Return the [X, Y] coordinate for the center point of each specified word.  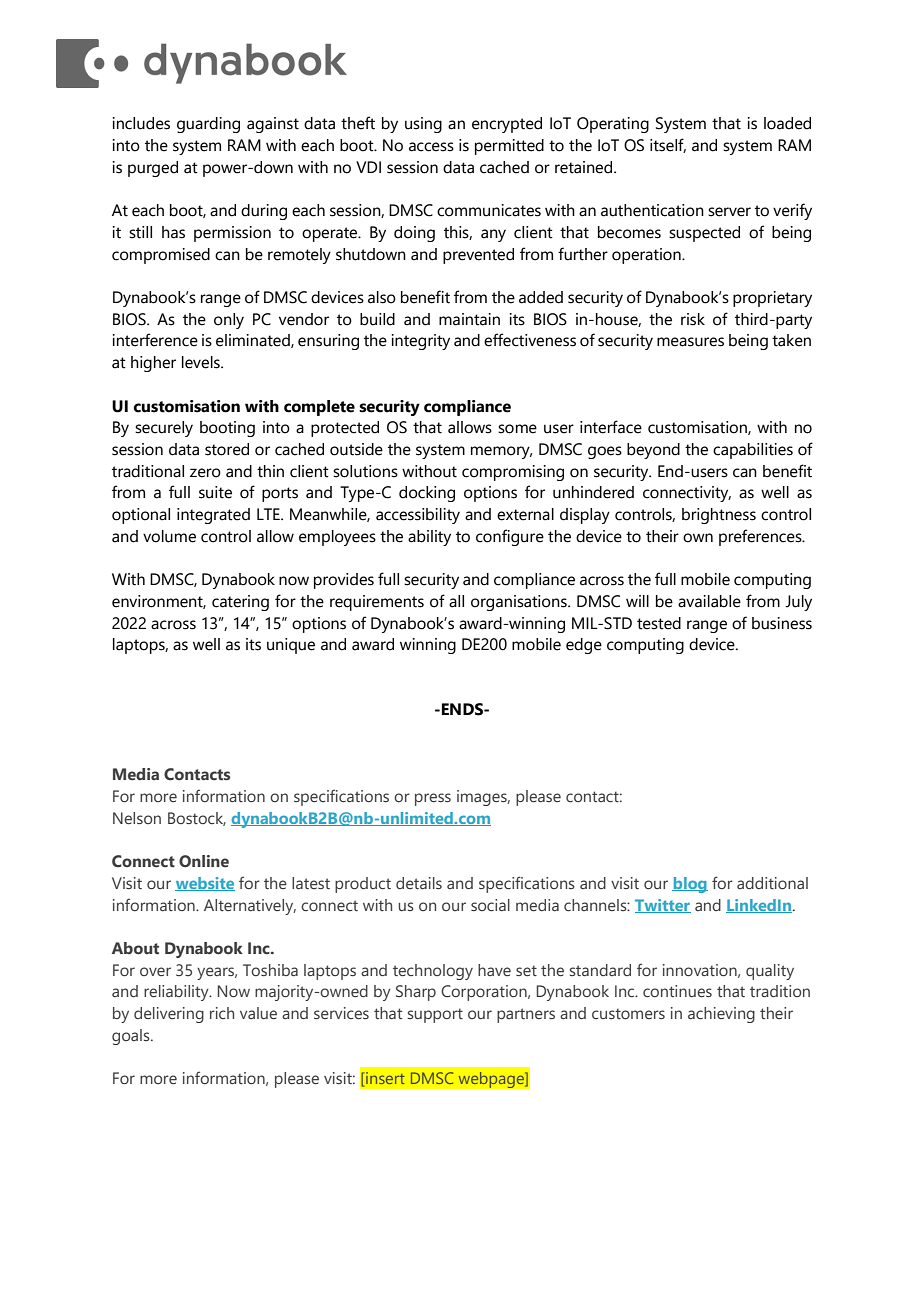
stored [227, 449]
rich [222, 1013]
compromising [513, 473]
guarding [208, 125]
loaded [787, 123]
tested [659, 623]
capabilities [753, 451]
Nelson [137, 818]
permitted [509, 147]
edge [584, 646]
